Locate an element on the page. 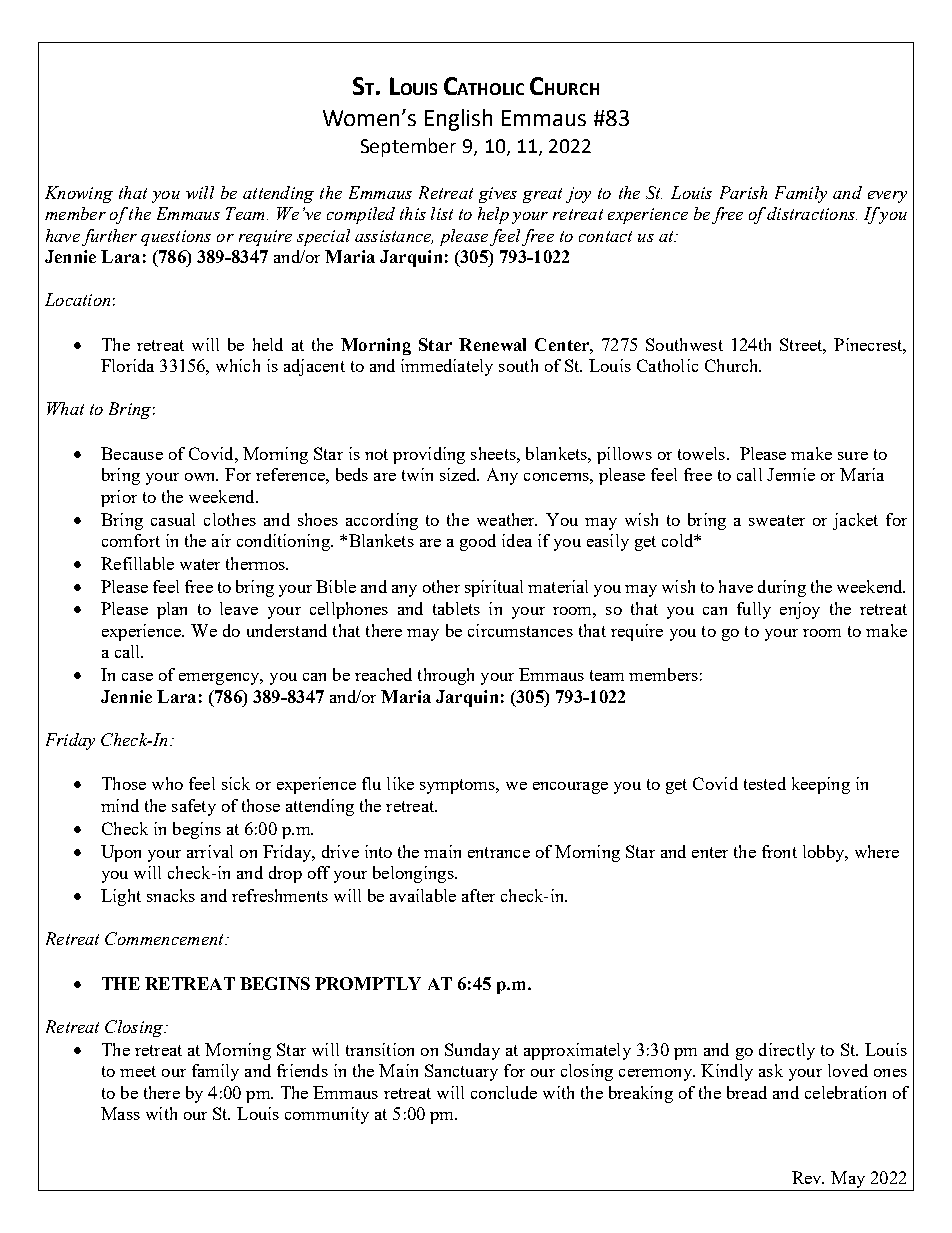  English is located at coordinates (458, 120).
